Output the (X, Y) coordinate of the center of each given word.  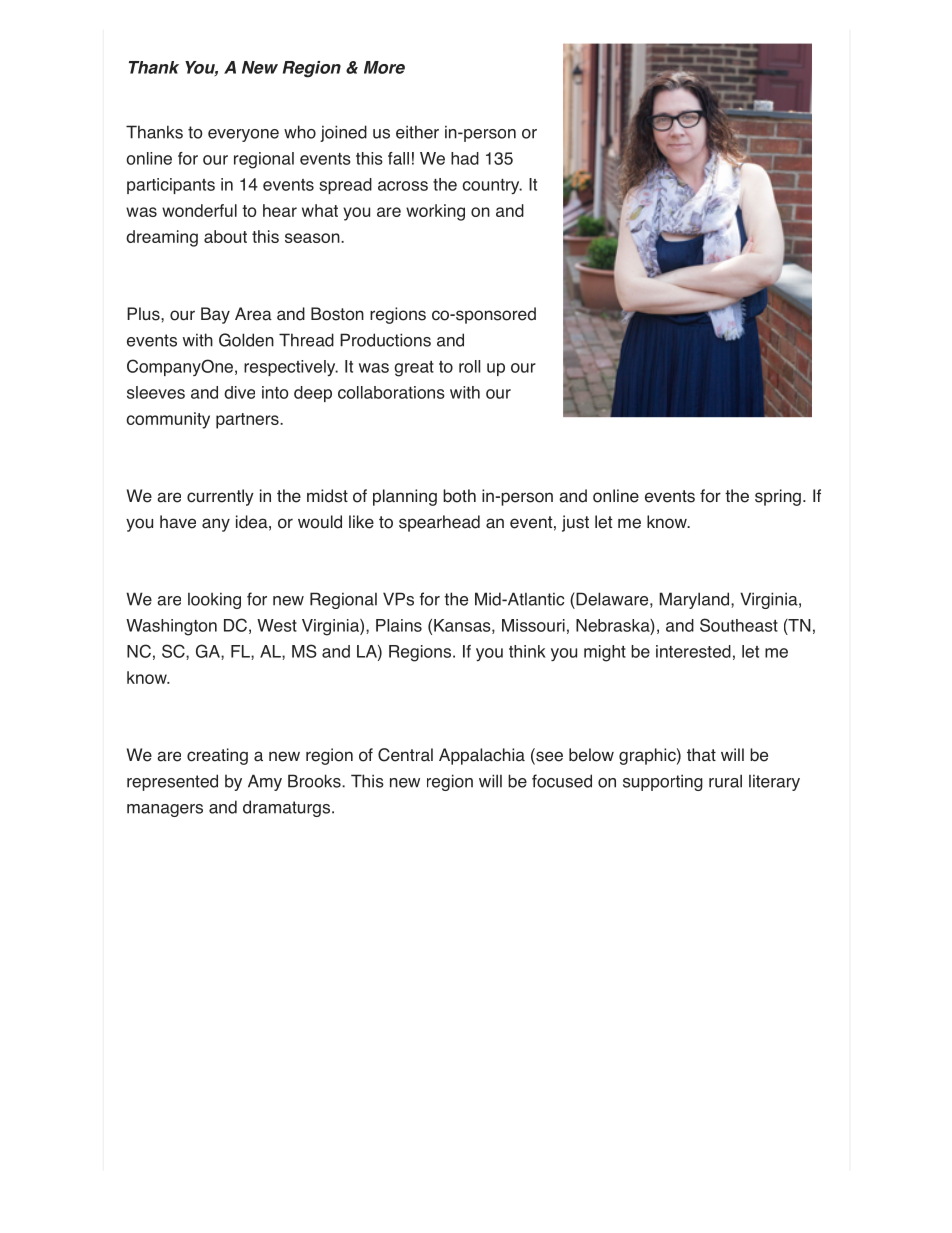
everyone (243, 135)
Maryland (695, 600)
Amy (265, 782)
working (435, 212)
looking (214, 600)
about (225, 236)
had (465, 158)
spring (778, 497)
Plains (399, 625)
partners (248, 421)
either (417, 132)
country (492, 186)
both (459, 496)
